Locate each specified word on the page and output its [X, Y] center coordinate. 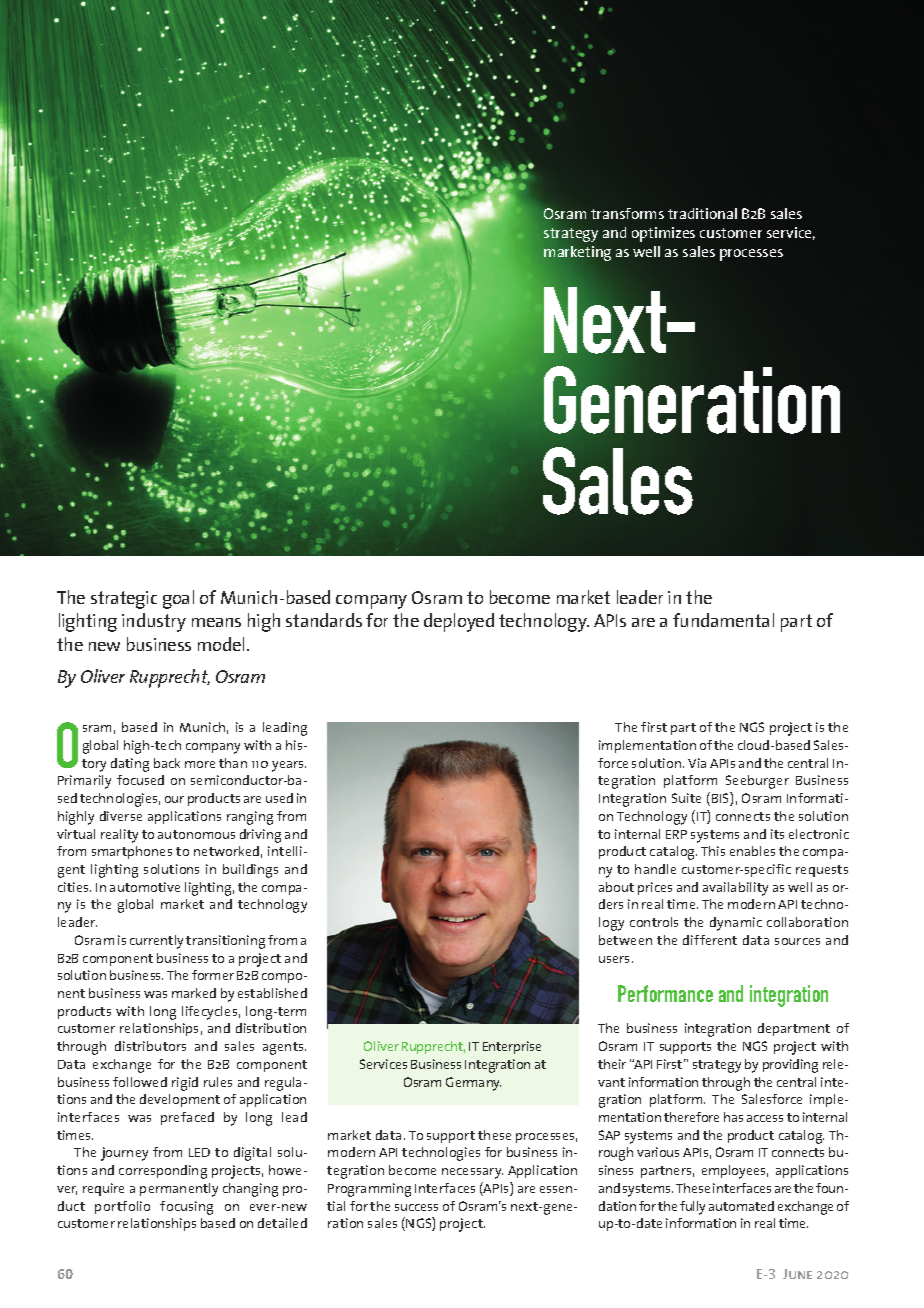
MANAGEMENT [121, 47]
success [416, 1207]
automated [741, 1206]
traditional [702, 213]
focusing [186, 1208]
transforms [627, 213]
